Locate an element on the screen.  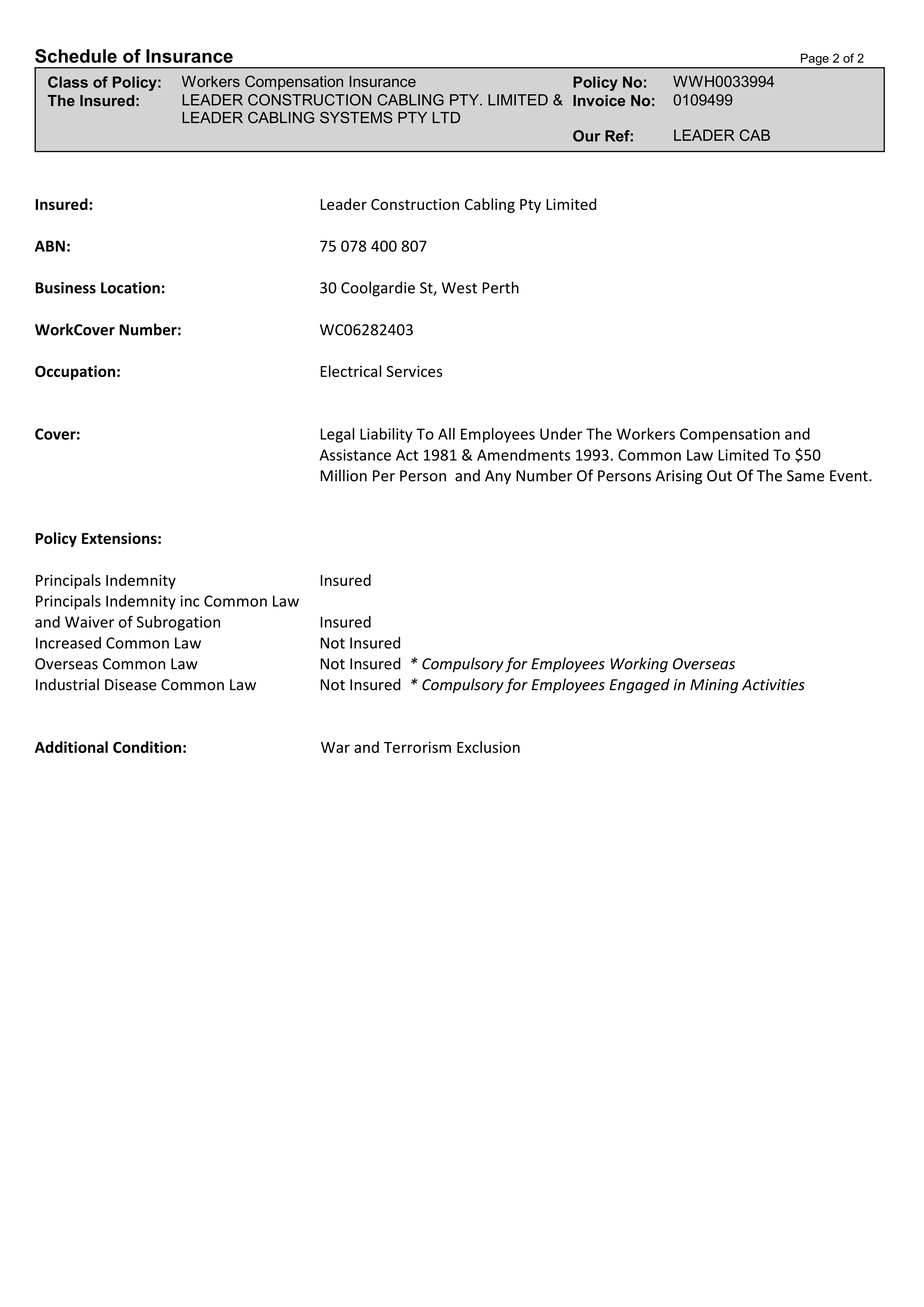
Class is located at coordinates (68, 82).
